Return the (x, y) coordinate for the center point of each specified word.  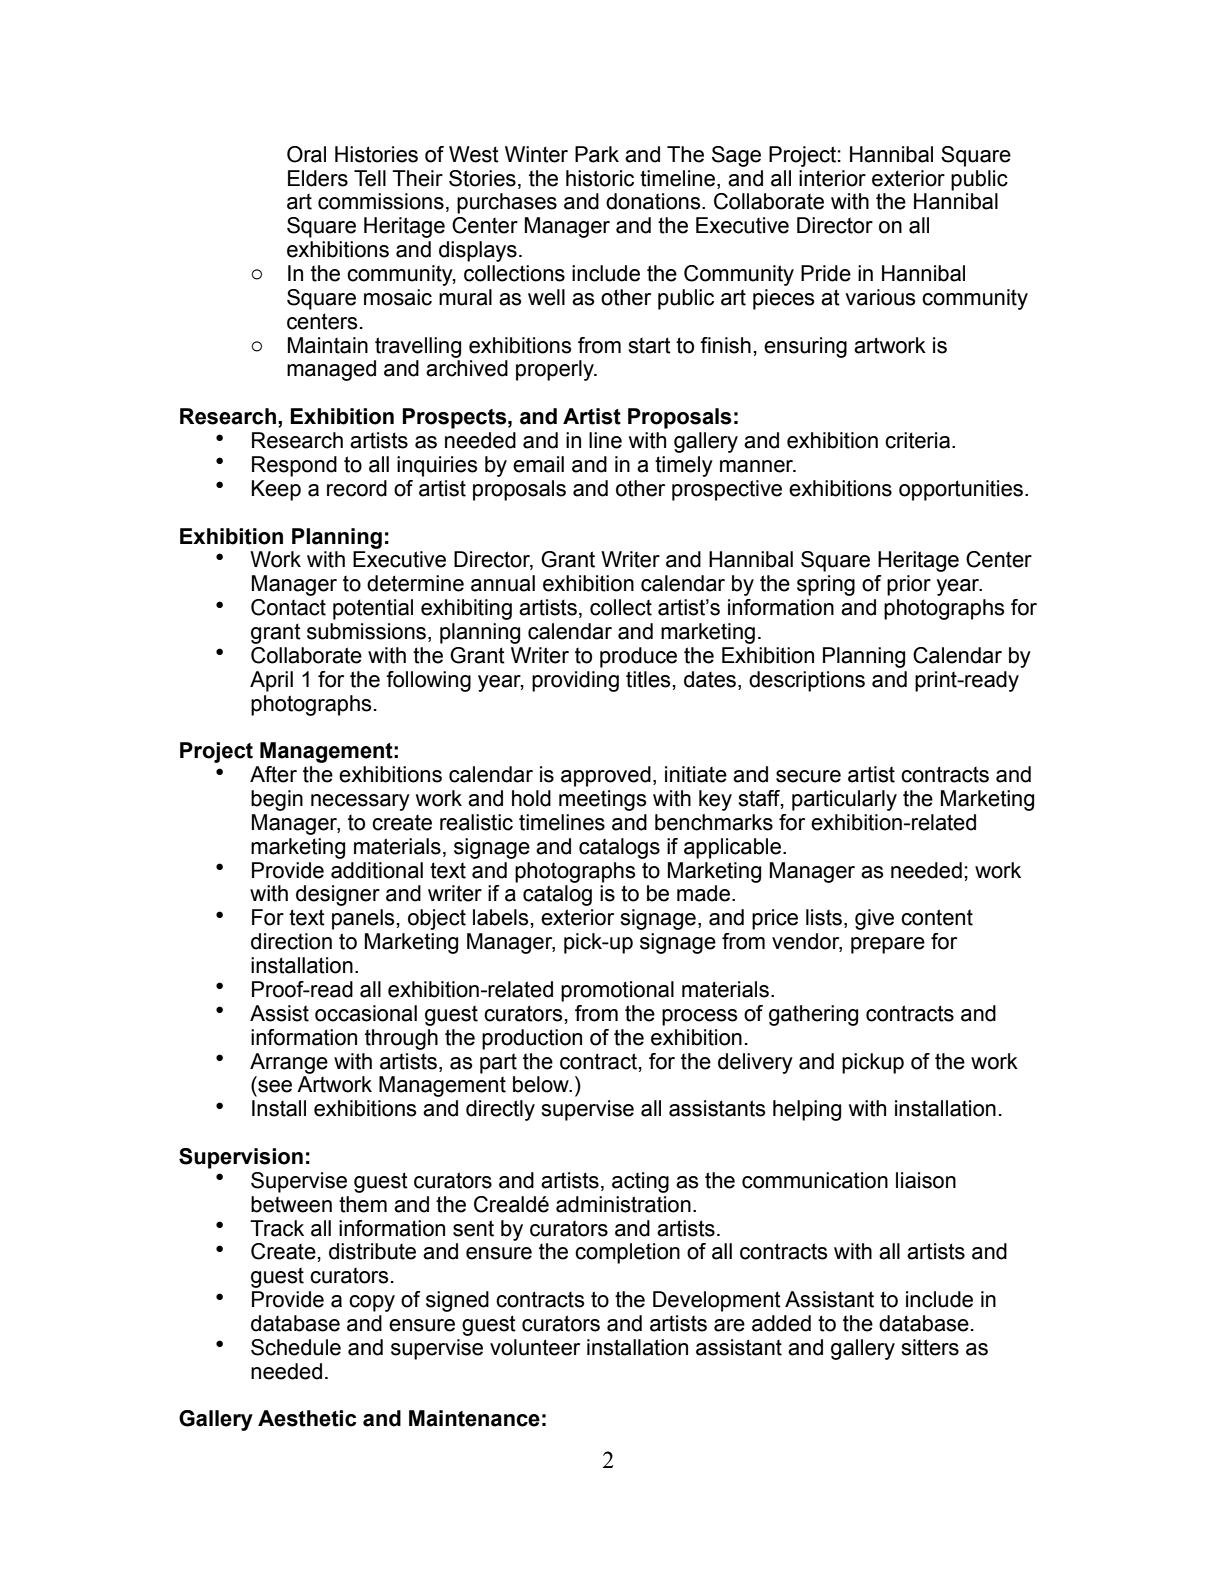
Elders (318, 178)
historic (600, 178)
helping (807, 1110)
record (357, 488)
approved (606, 776)
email (538, 464)
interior (832, 178)
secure (808, 776)
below (542, 1084)
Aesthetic (307, 1418)
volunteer (535, 1347)
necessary (360, 802)
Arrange (289, 1063)
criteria (917, 440)
